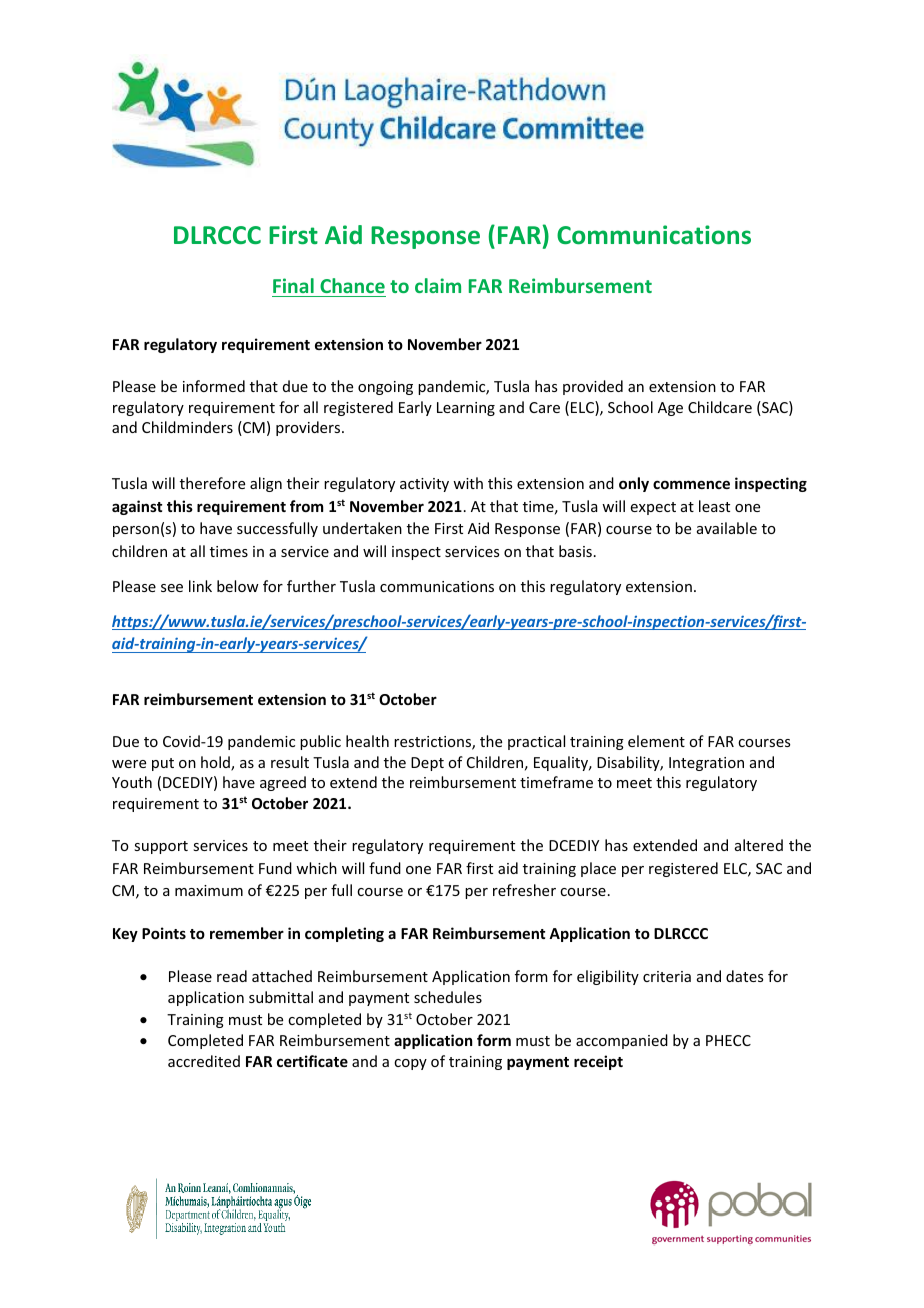 This screenshot has height=1308, width=924. Describe the element at coordinates (691, 484) in the screenshot. I see `commence` at that location.
